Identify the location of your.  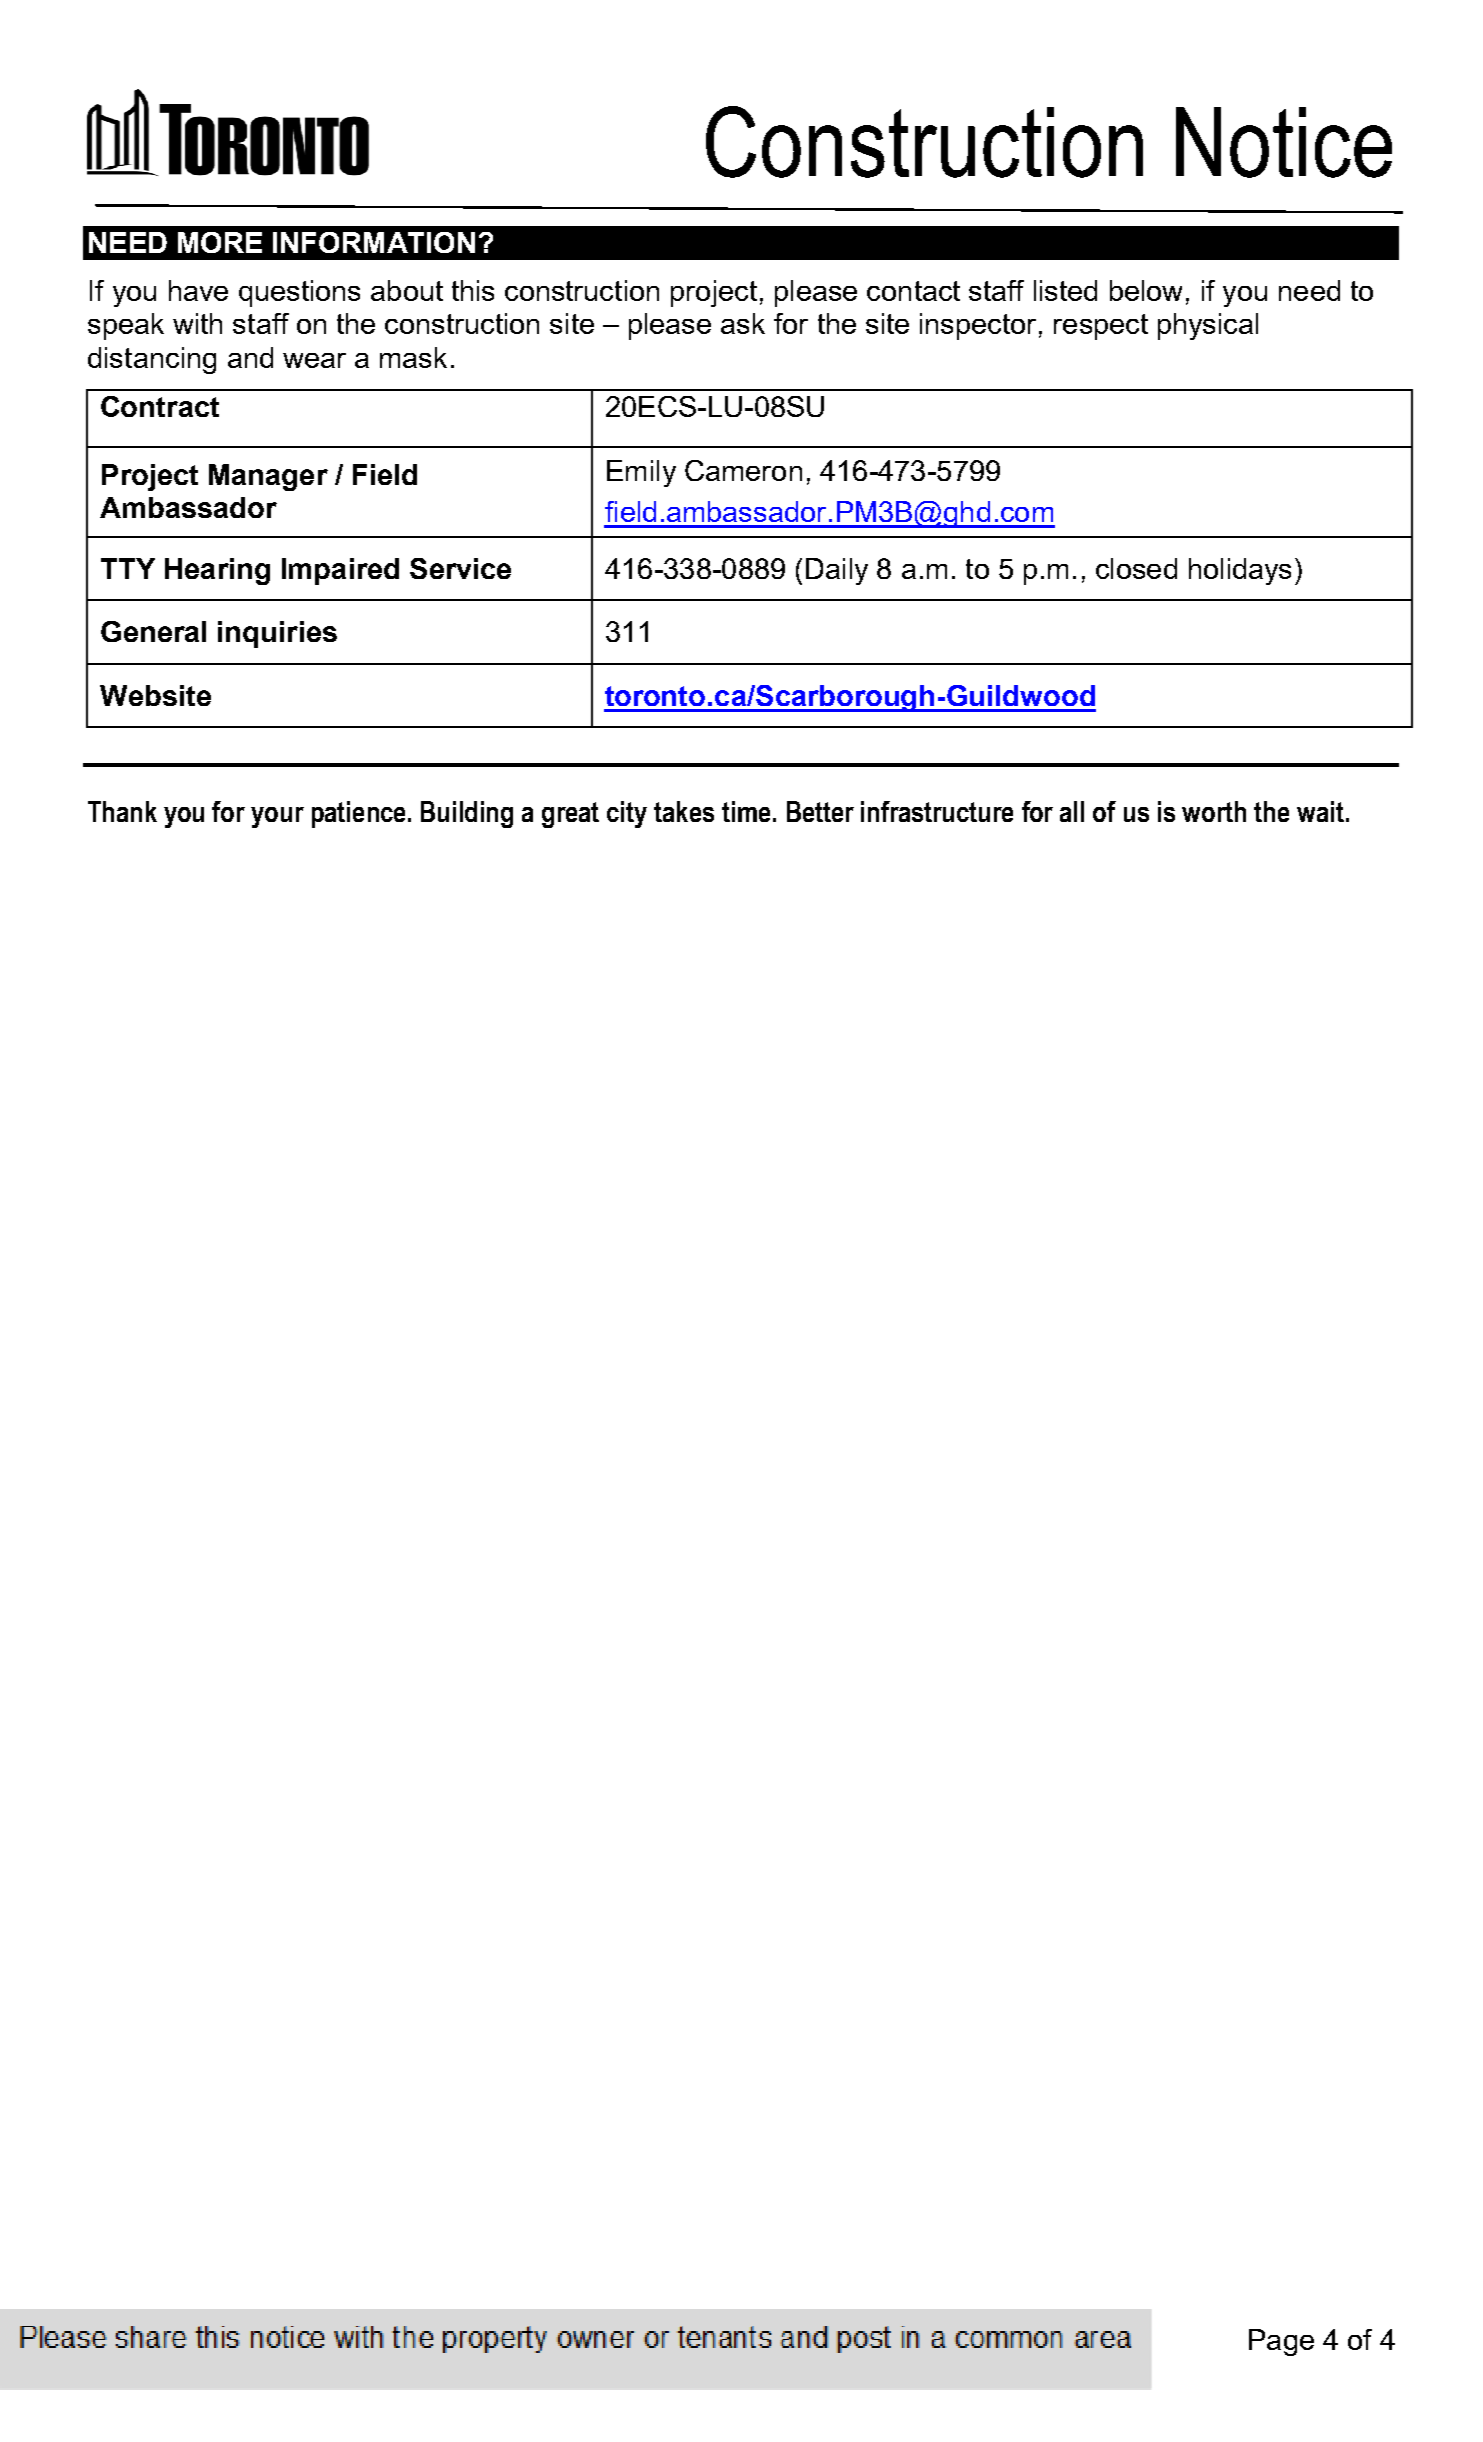
(277, 817).
